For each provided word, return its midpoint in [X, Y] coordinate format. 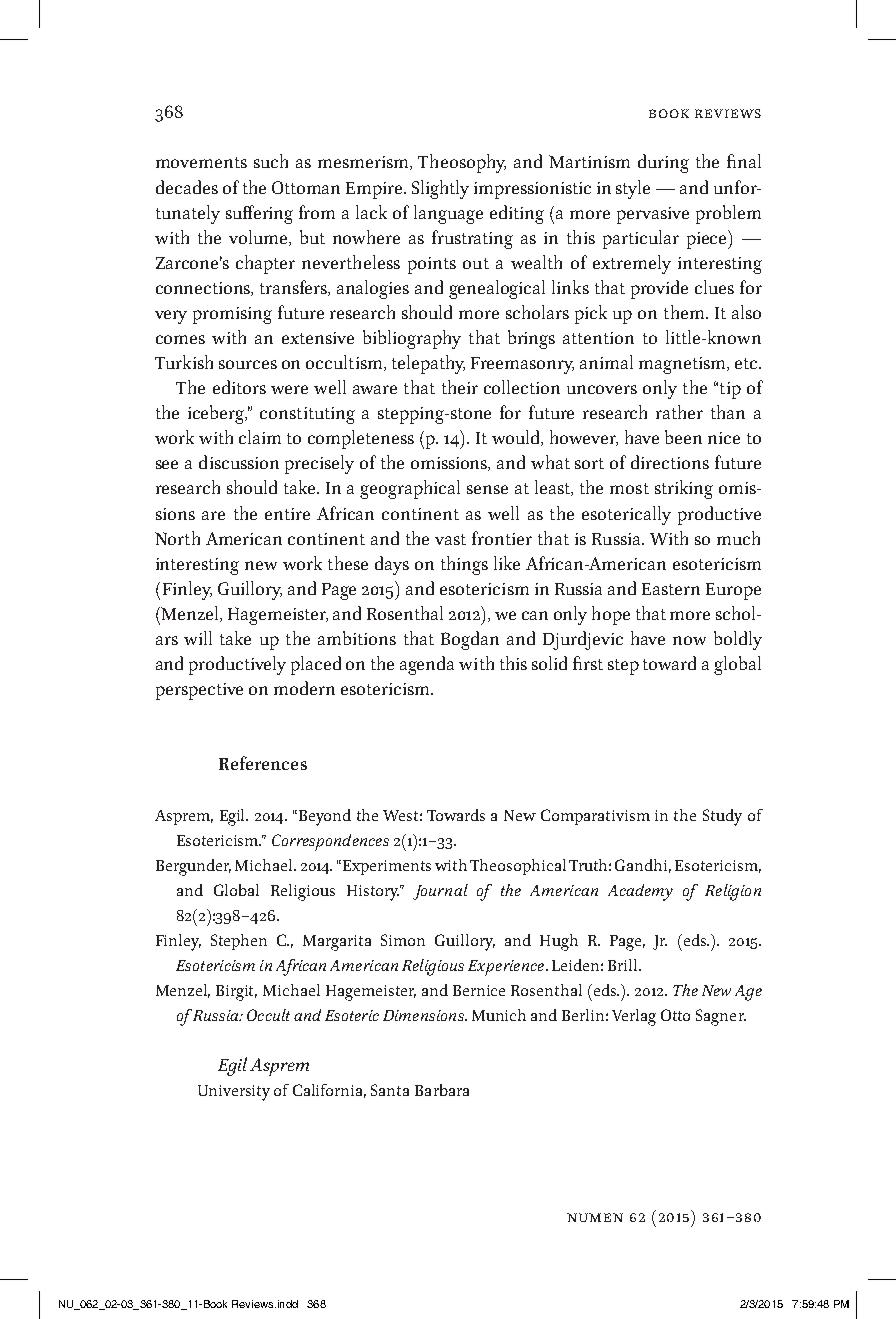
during [663, 163]
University [234, 1093]
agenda [427, 665]
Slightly [440, 189]
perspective [199, 691]
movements [201, 162]
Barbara [442, 1090]
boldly [738, 640]
